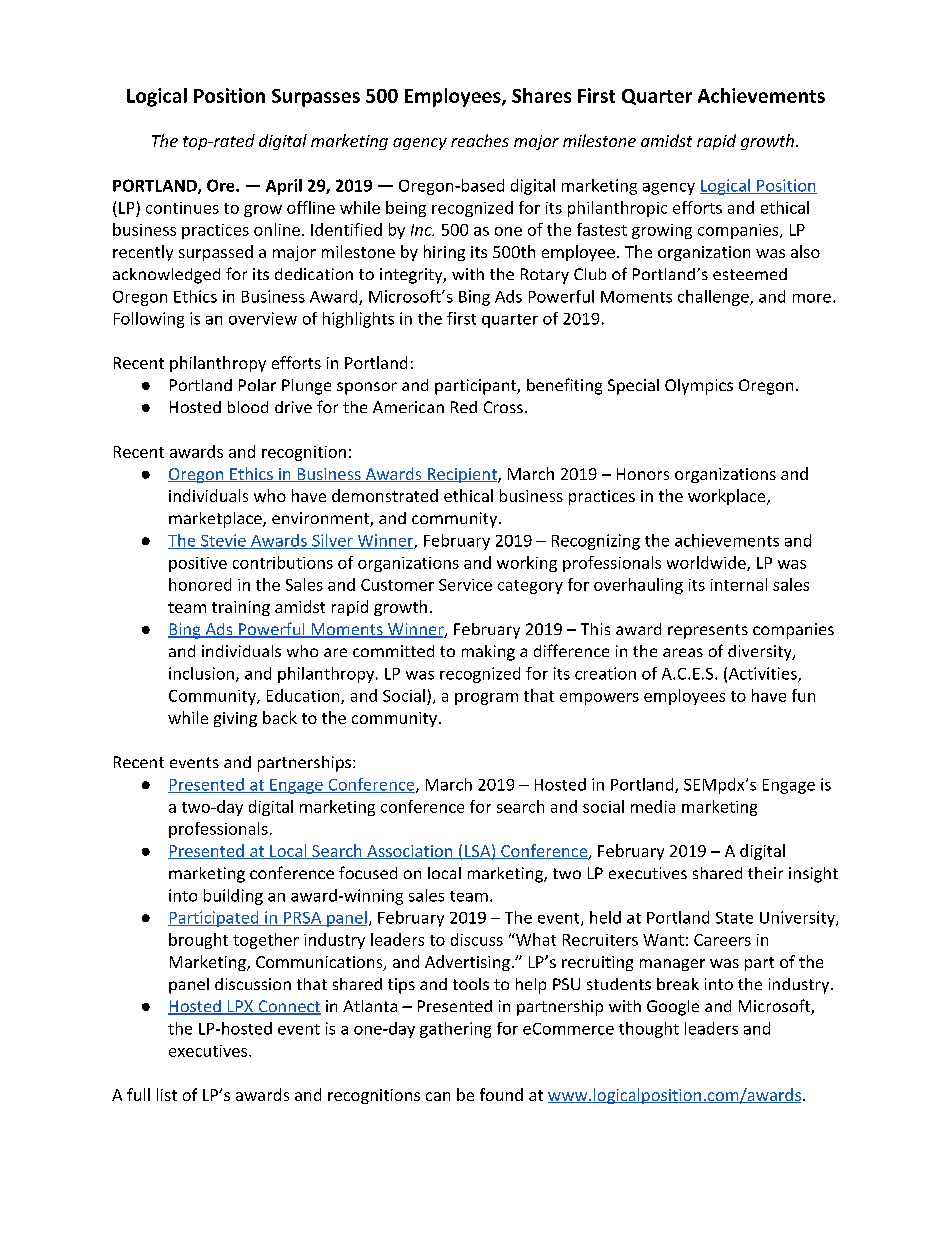 This screenshot has height=1233, width=952. What do you see at coordinates (167, 1094) in the screenshot?
I see `list` at bounding box center [167, 1094].
